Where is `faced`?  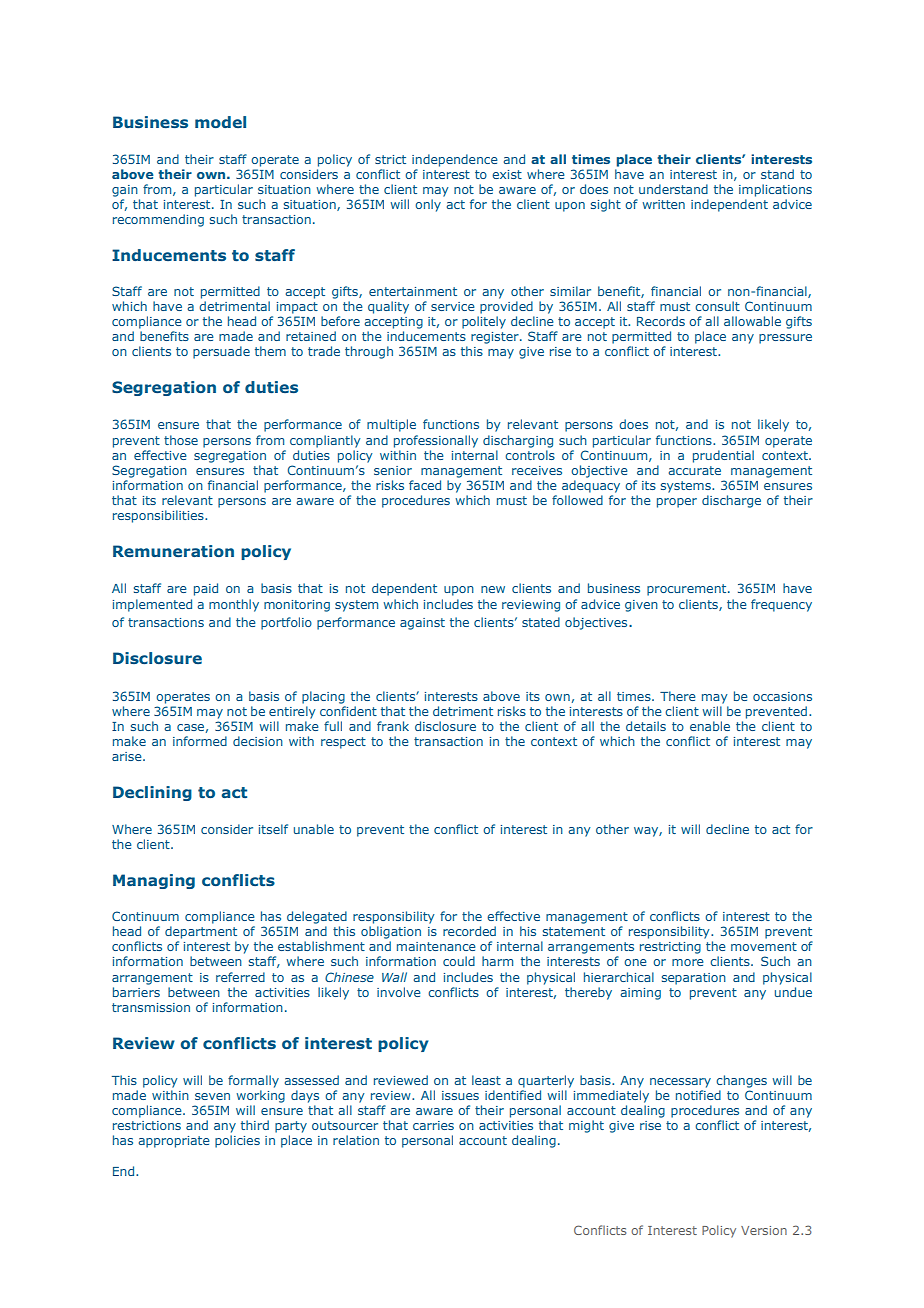
faced is located at coordinates (425, 485).
